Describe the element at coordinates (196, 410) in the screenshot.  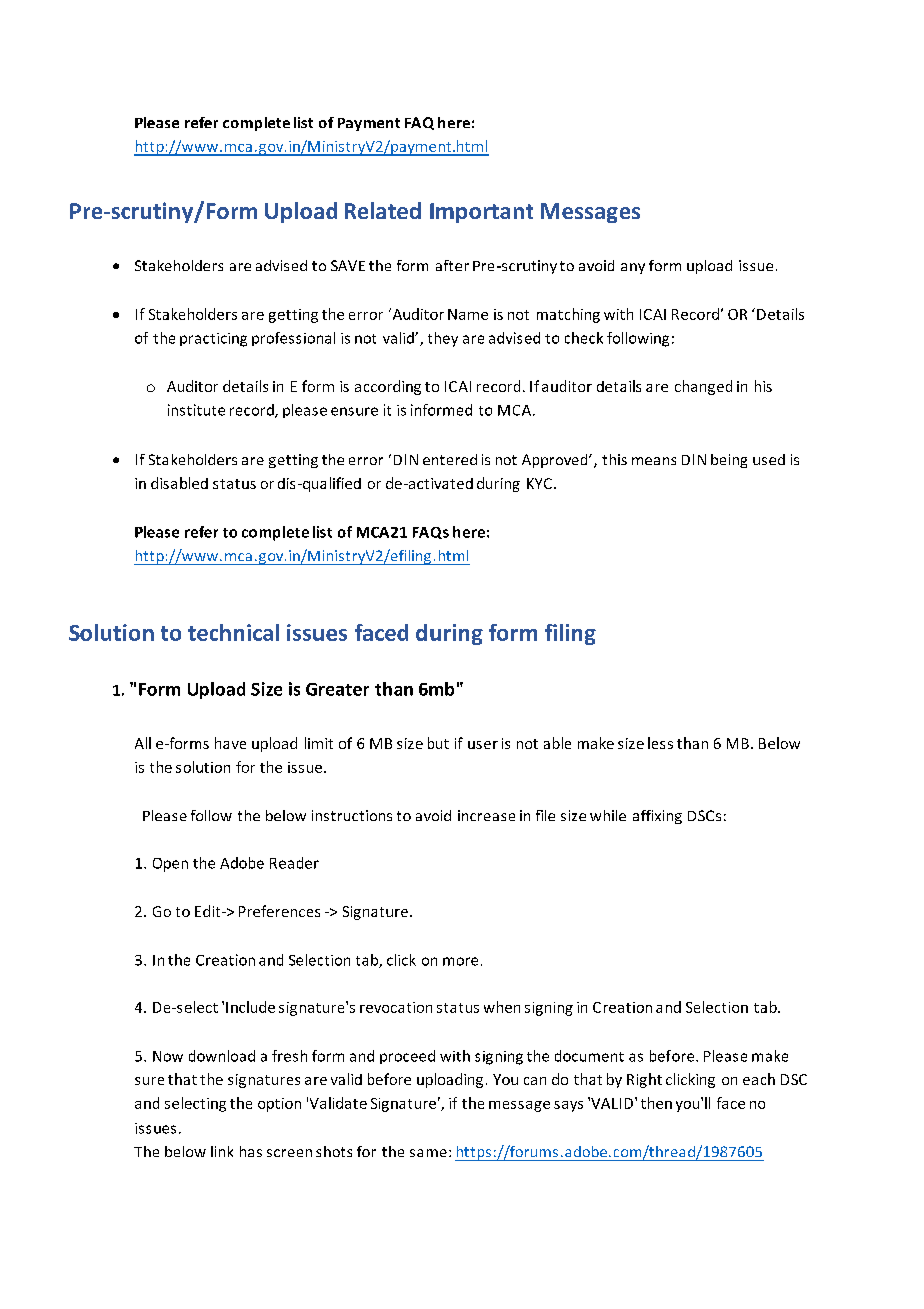
I see `institute` at that location.
